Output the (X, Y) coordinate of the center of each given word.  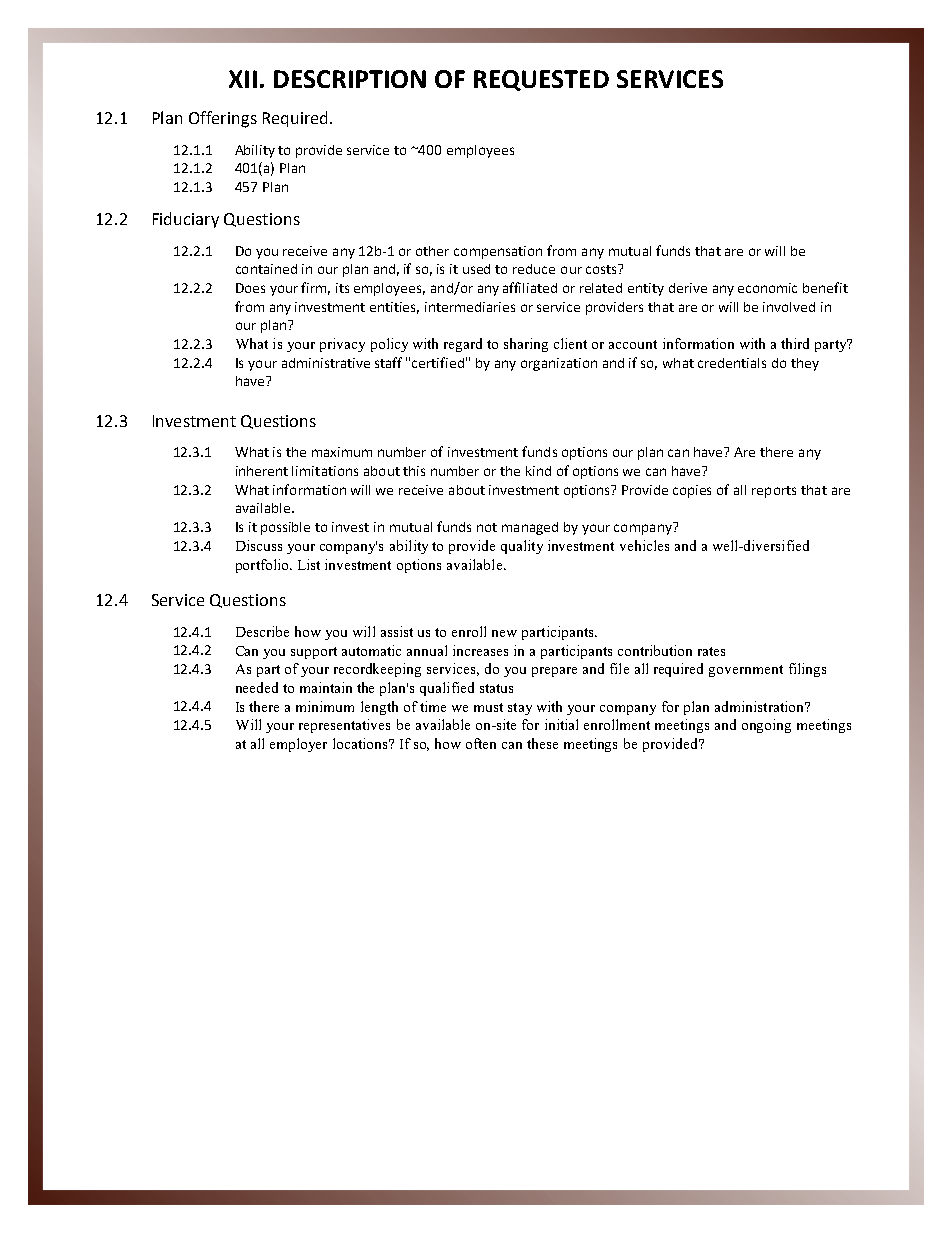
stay (520, 709)
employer (298, 745)
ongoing (766, 726)
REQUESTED (541, 80)
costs (602, 269)
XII (243, 79)
